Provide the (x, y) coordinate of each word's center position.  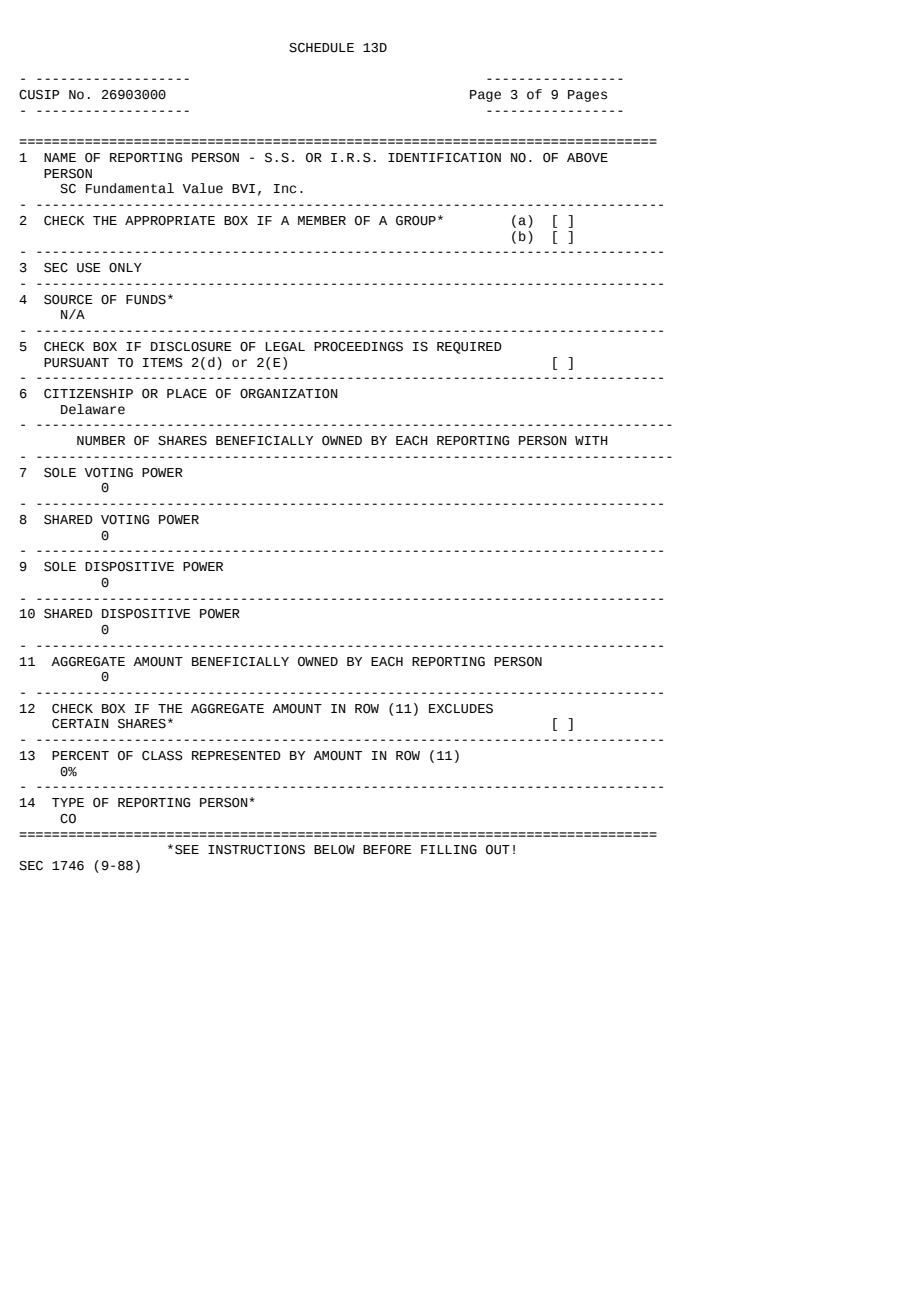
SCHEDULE (321, 48)
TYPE (68, 802)
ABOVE (587, 158)
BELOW (334, 849)
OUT (498, 850)
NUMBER (101, 441)
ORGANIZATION (289, 394)
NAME (60, 157)
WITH (591, 440)
